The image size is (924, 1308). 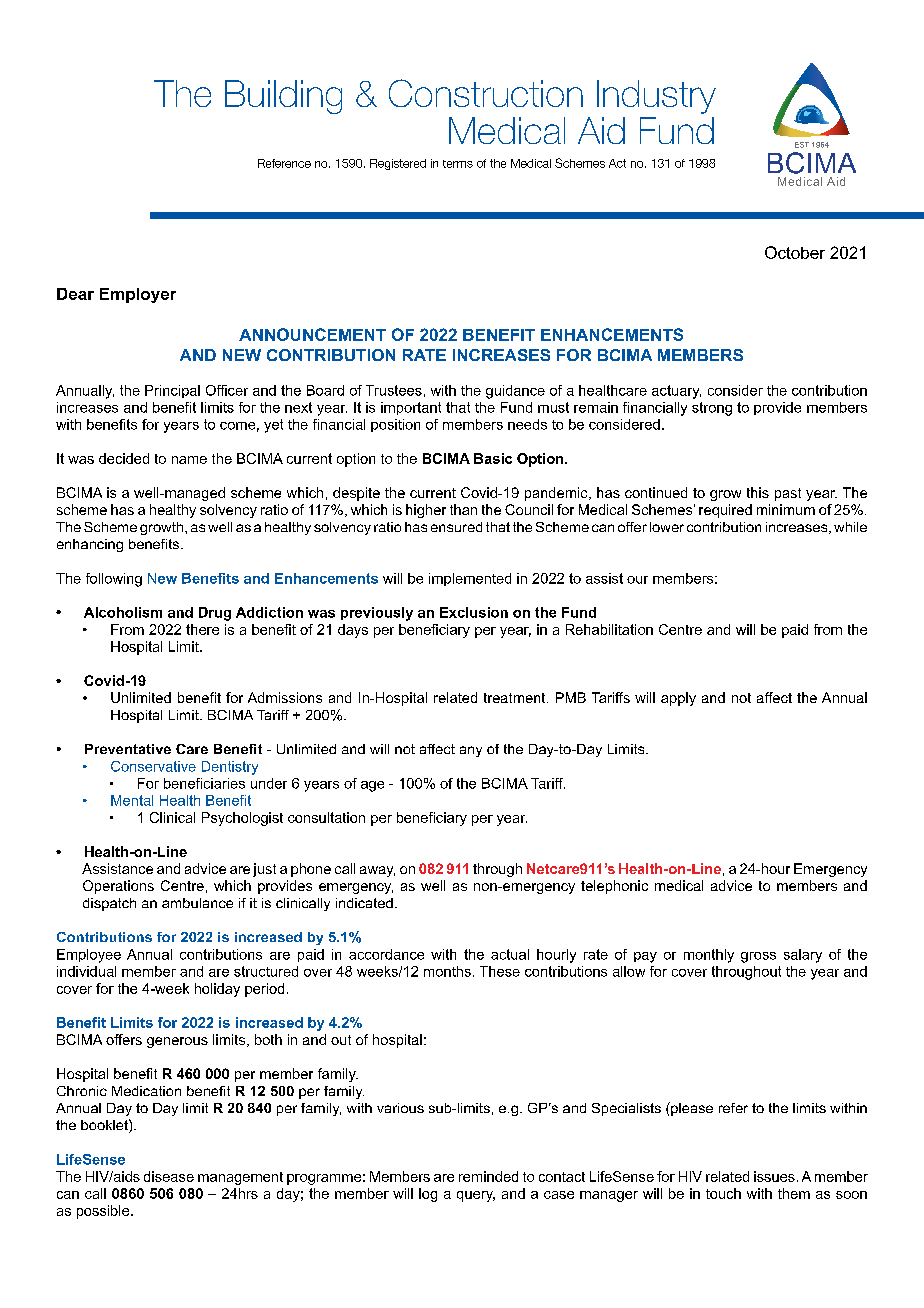 What do you see at coordinates (486, 93) in the image?
I see `Construction` at bounding box center [486, 93].
